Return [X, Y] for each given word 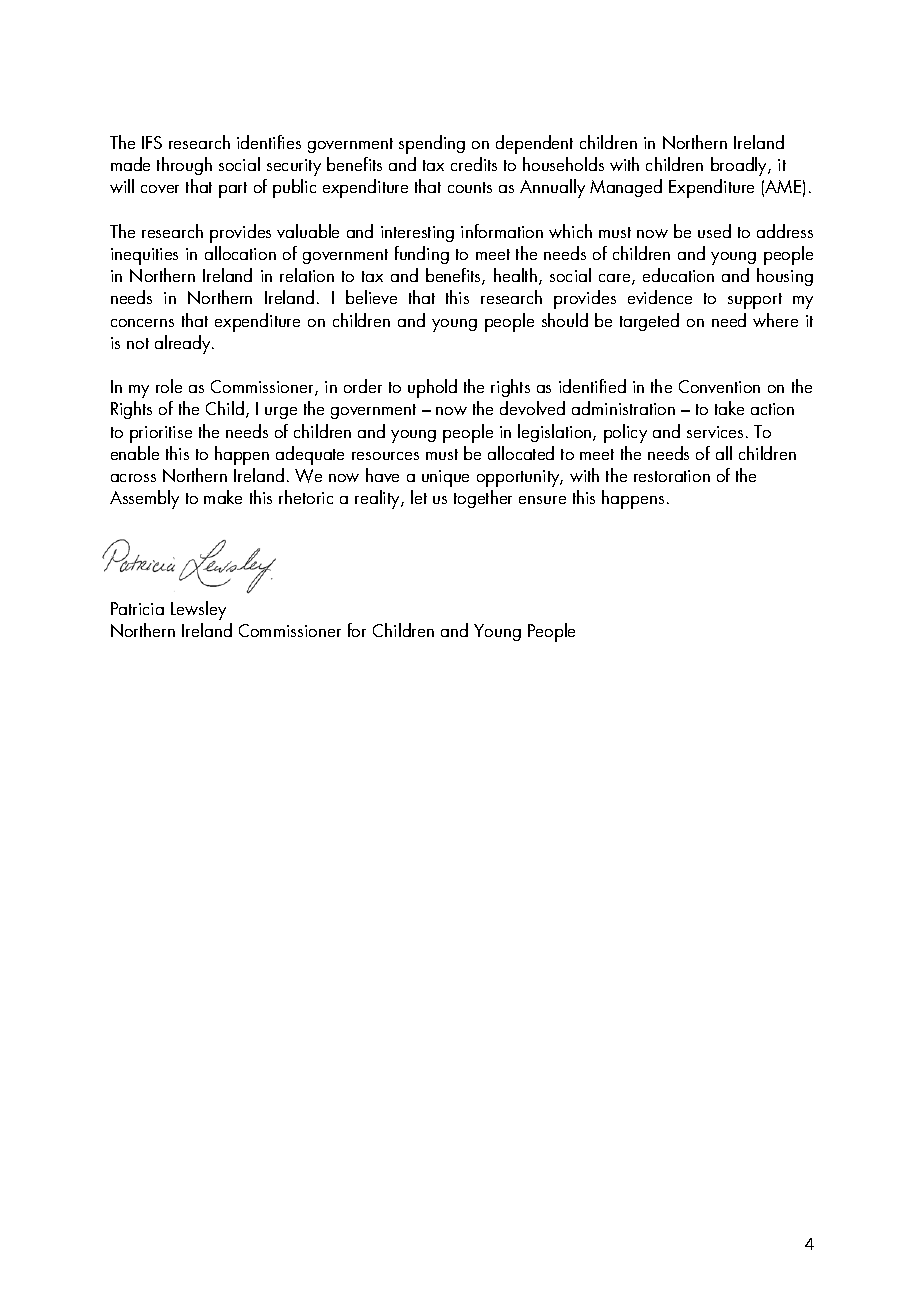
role [169, 386]
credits [474, 164]
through [184, 166]
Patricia [137, 608]
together [483, 499]
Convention [719, 386]
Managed [626, 188]
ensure [542, 500]
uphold [432, 388]
